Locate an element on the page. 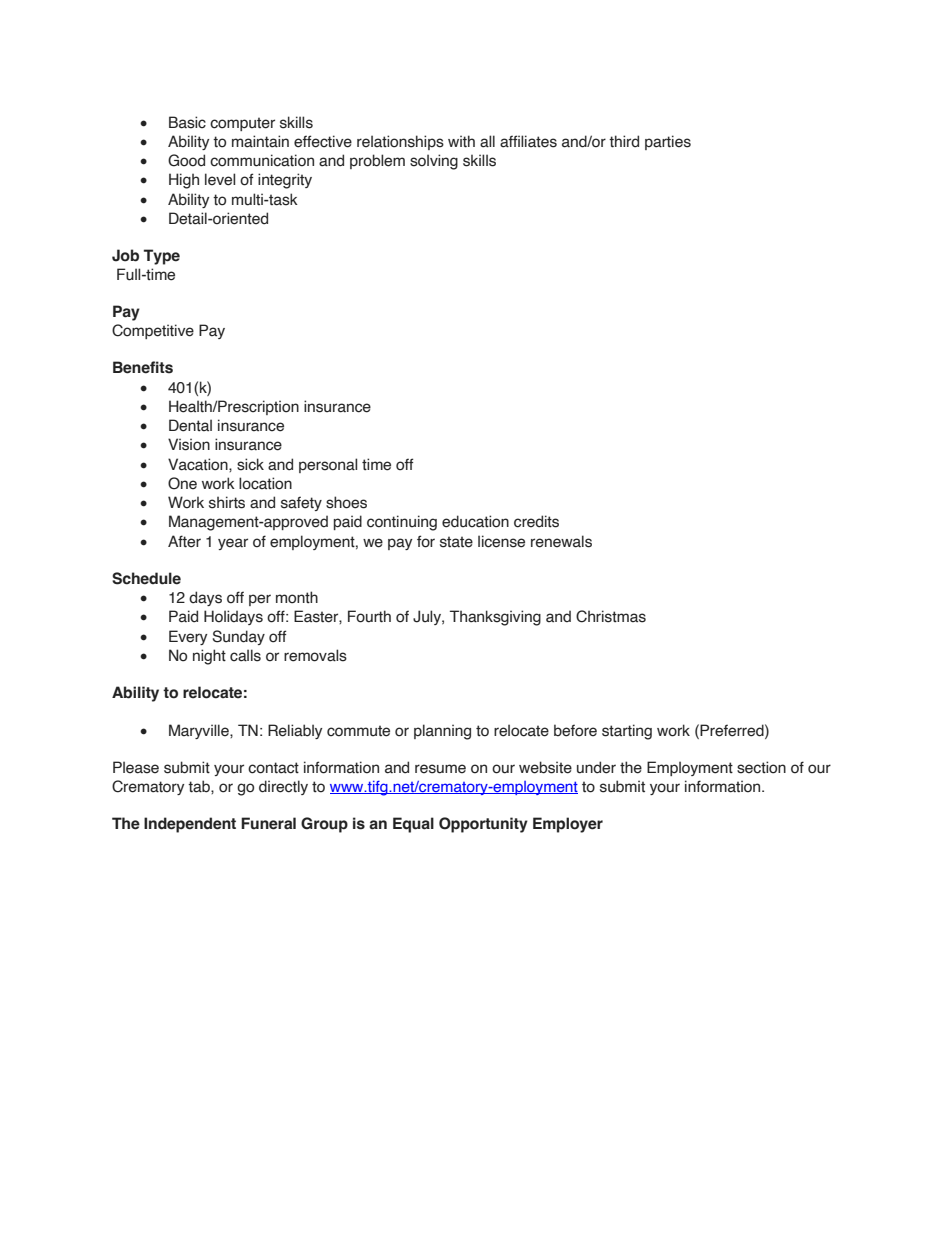 The height and width of the page is (1233, 952). third is located at coordinates (624, 141).
